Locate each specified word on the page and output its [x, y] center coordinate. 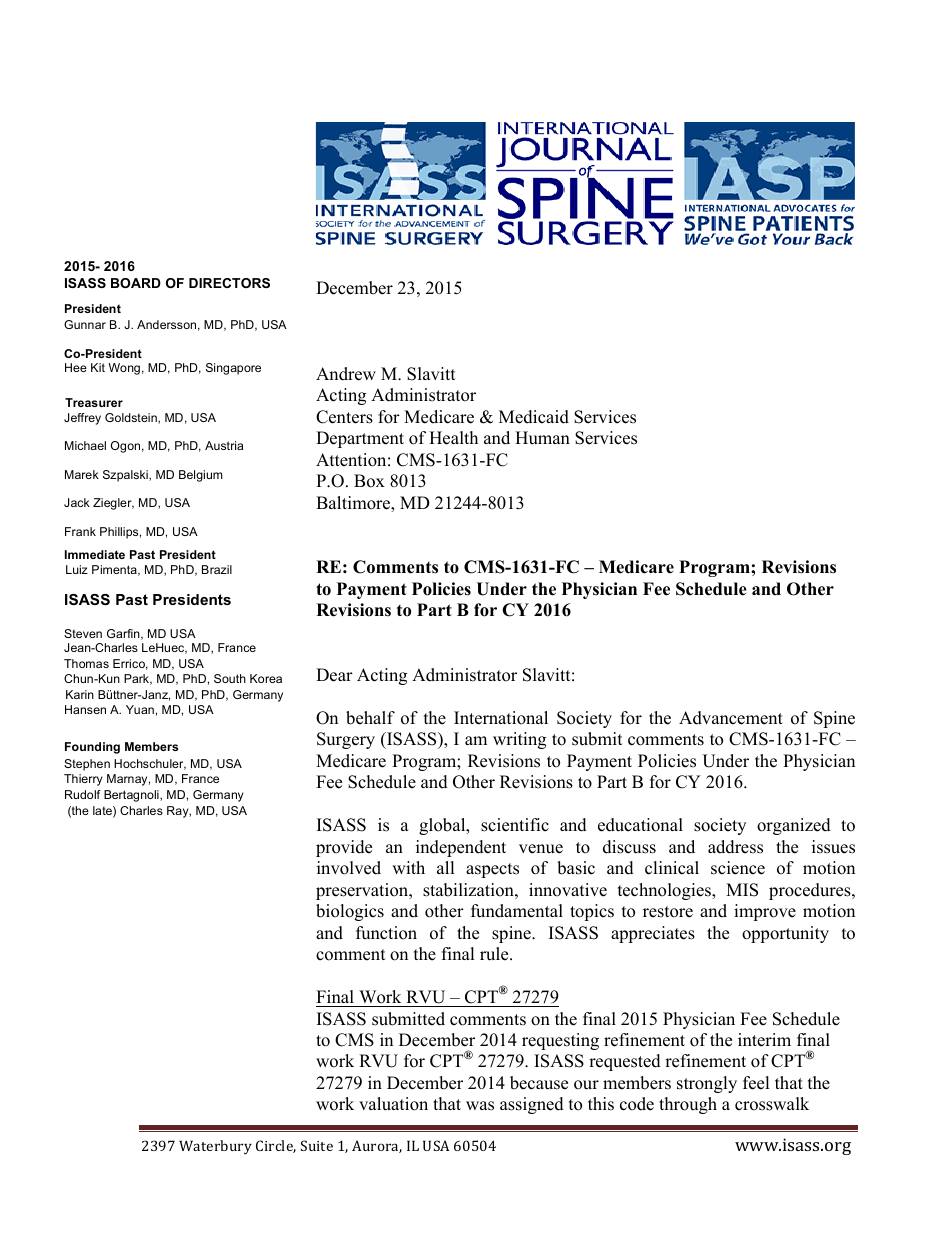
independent [461, 848]
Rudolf [83, 794]
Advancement [731, 718]
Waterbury [215, 1147]
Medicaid [534, 417]
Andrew [346, 374]
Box [369, 481]
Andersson [166, 324]
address [735, 847]
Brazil [217, 569]
